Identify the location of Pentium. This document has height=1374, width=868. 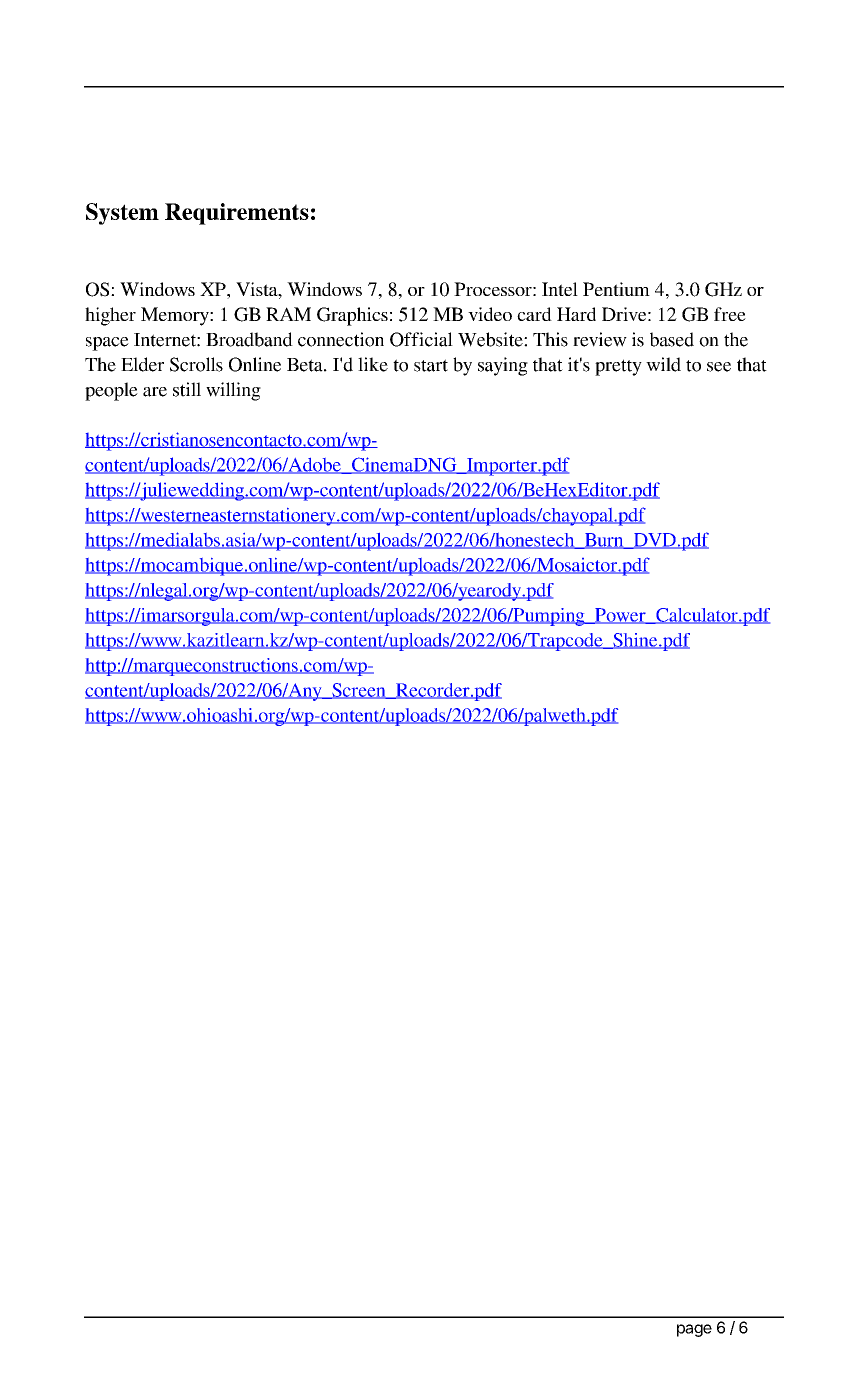
(616, 289).
